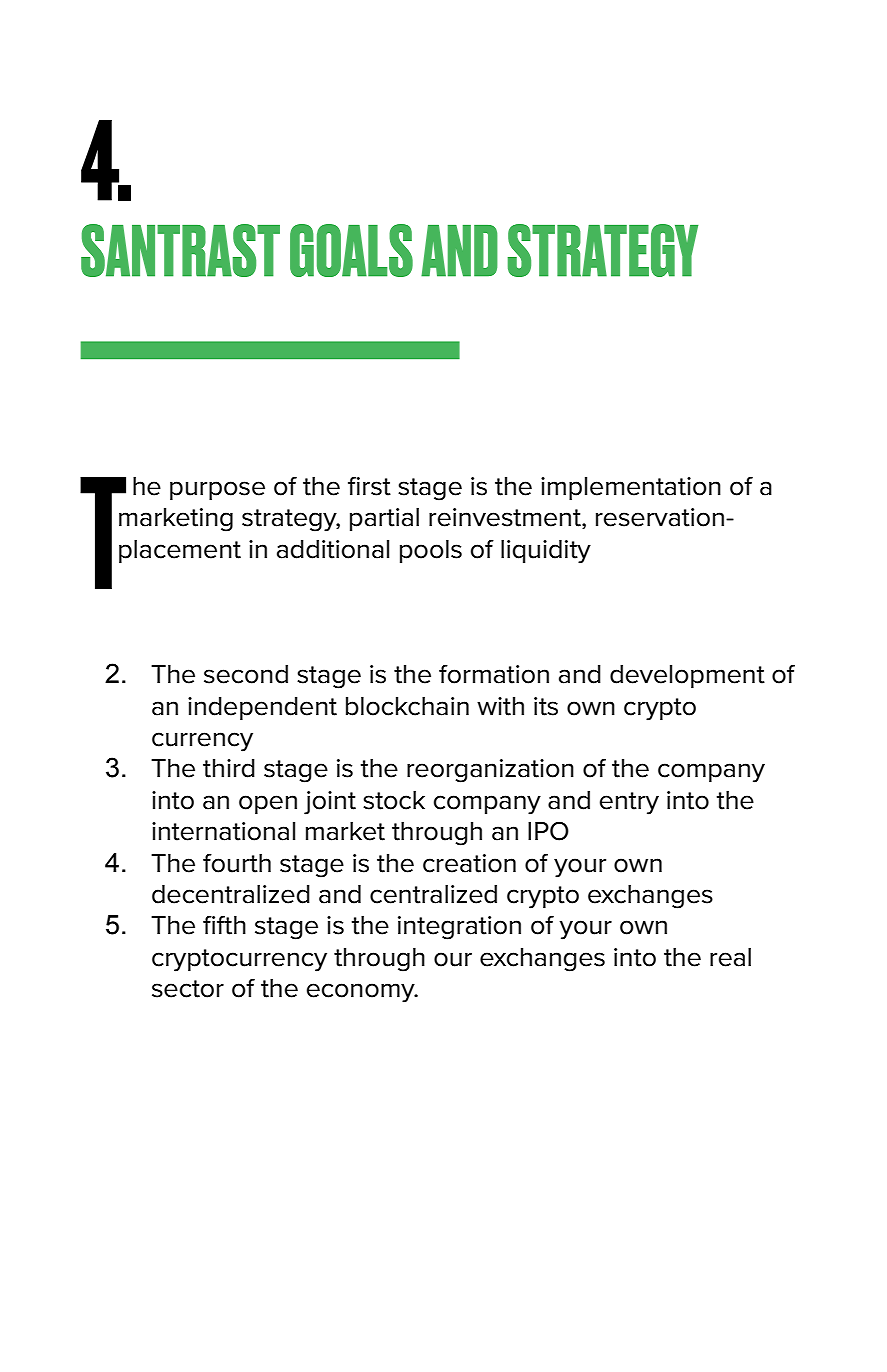  What do you see at coordinates (262, 708) in the document?
I see `independent` at bounding box center [262, 708].
